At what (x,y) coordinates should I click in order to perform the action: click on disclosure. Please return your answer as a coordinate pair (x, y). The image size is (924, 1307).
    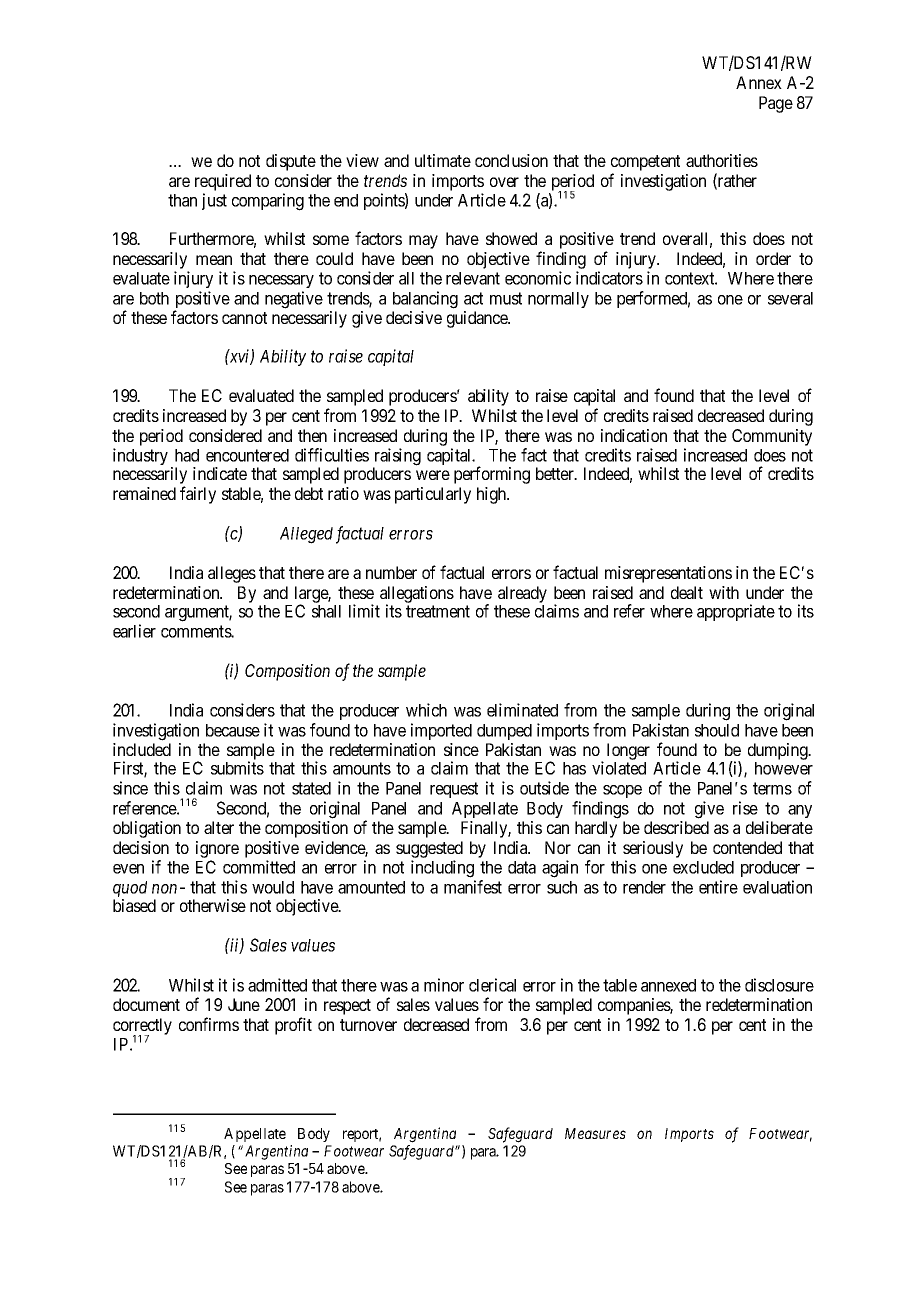
    Looking at the image, I should click on (779, 985).
